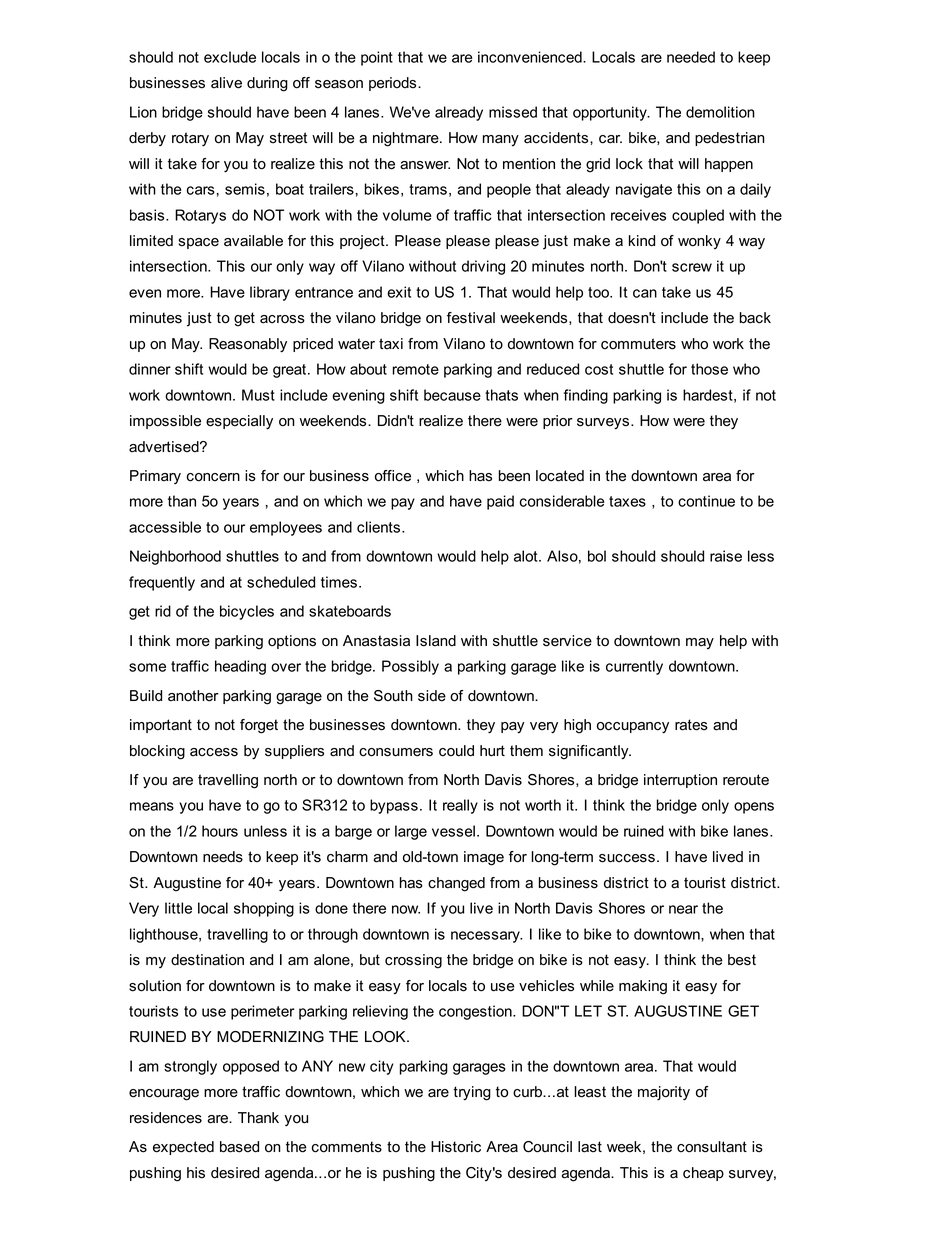 The image size is (952, 1233). Describe the element at coordinates (680, 781) in the image. I see `interruption` at that location.
